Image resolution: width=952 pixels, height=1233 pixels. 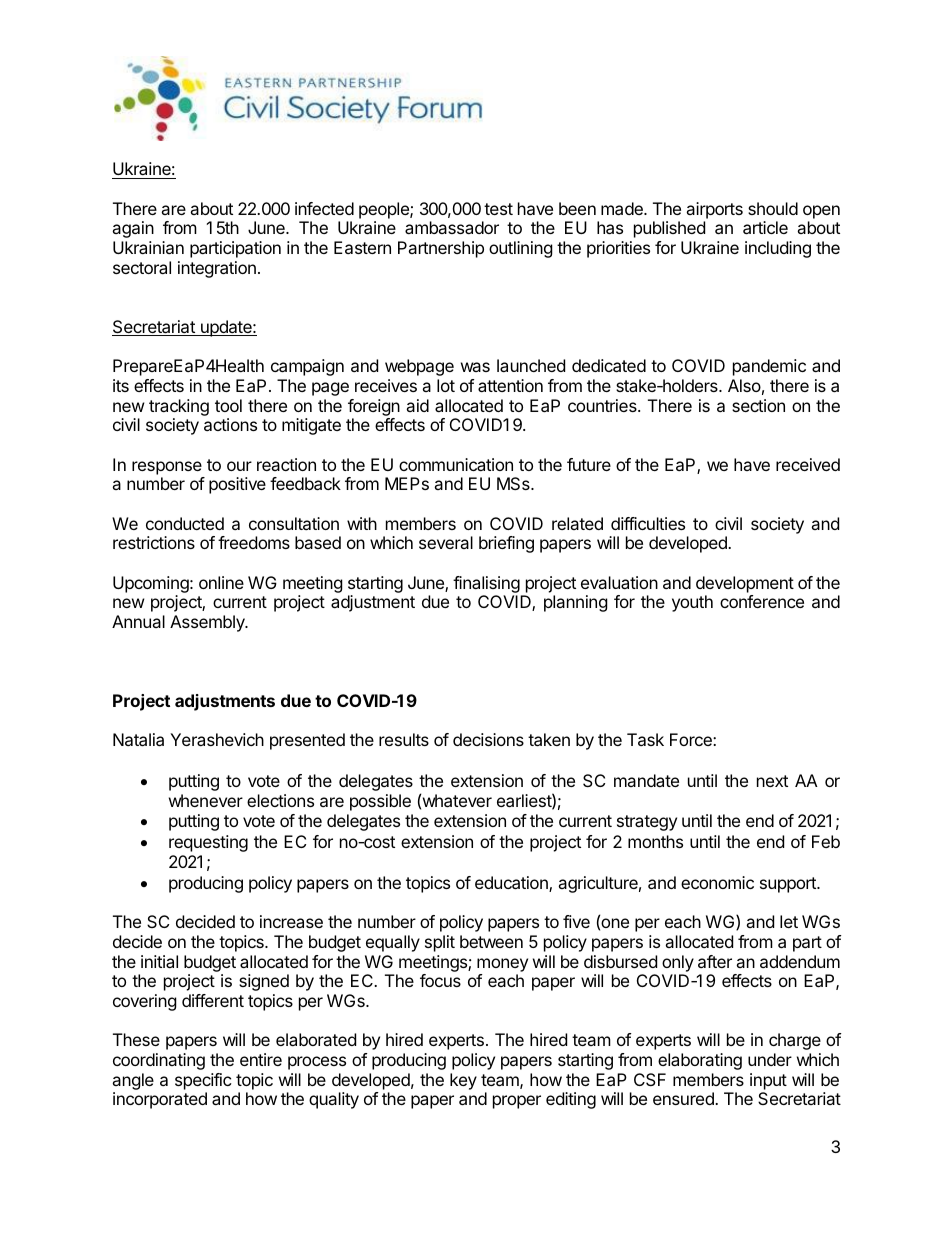 I want to click on conference, so click(x=762, y=601).
